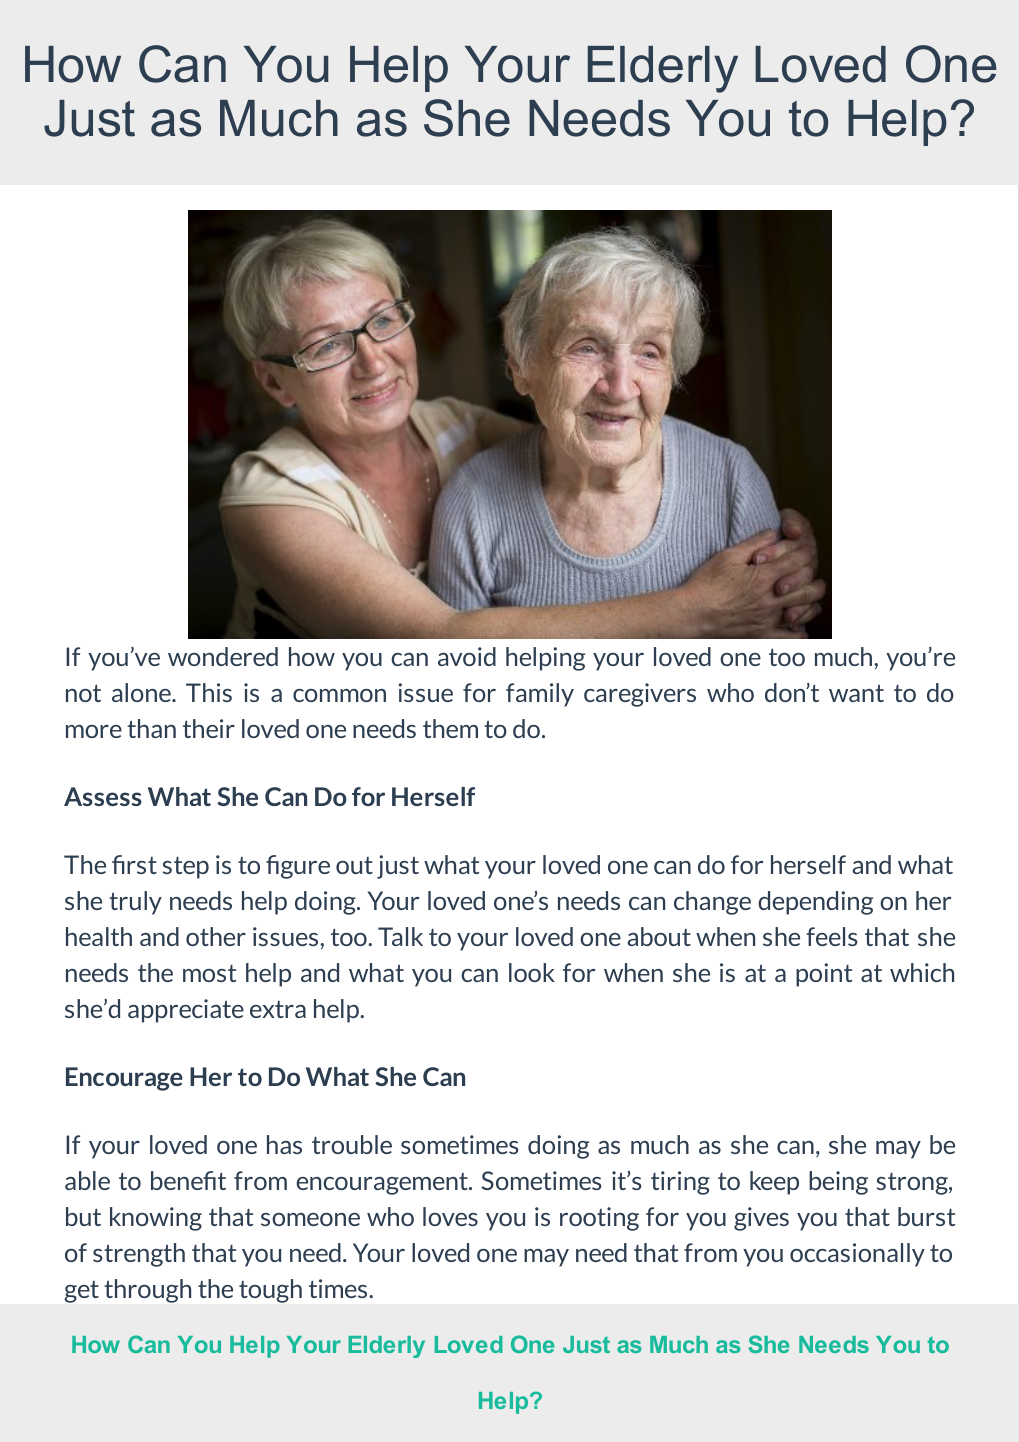 This document has width=1019, height=1442. I want to click on has, so click(284, 1144).
